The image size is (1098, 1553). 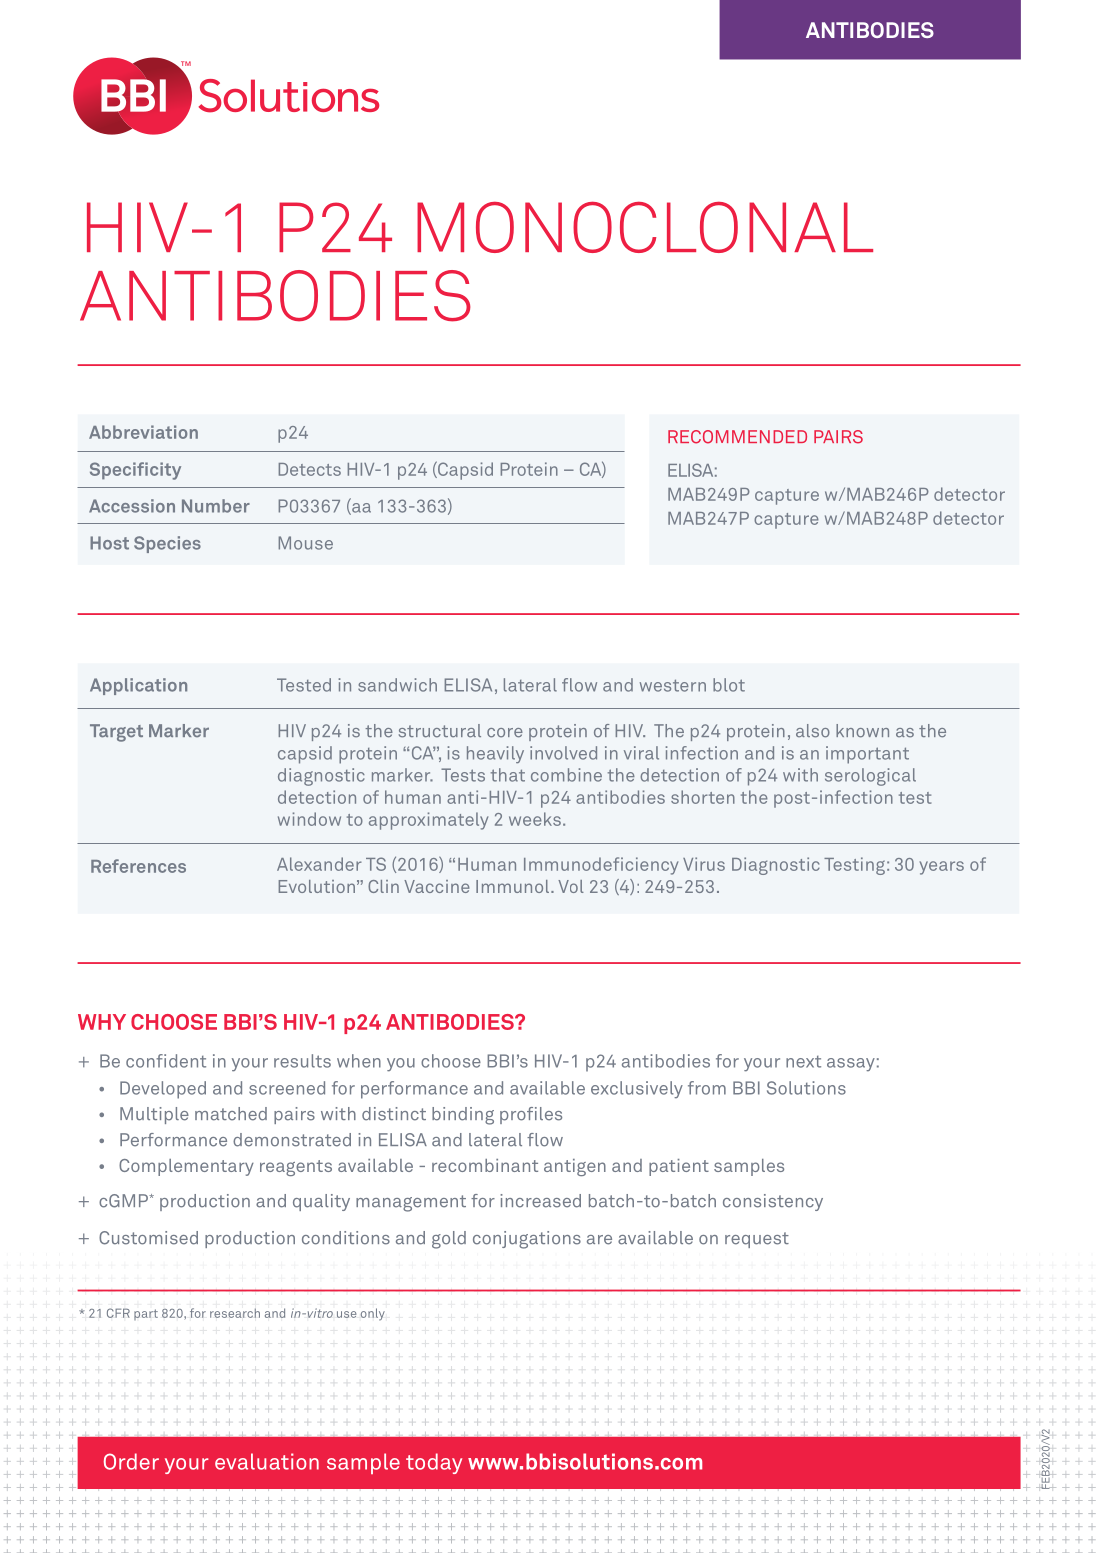 What do you see at coordinates (540, 1201) in the screenshot?
I see `increased` at bounding box center [540, 1201].
